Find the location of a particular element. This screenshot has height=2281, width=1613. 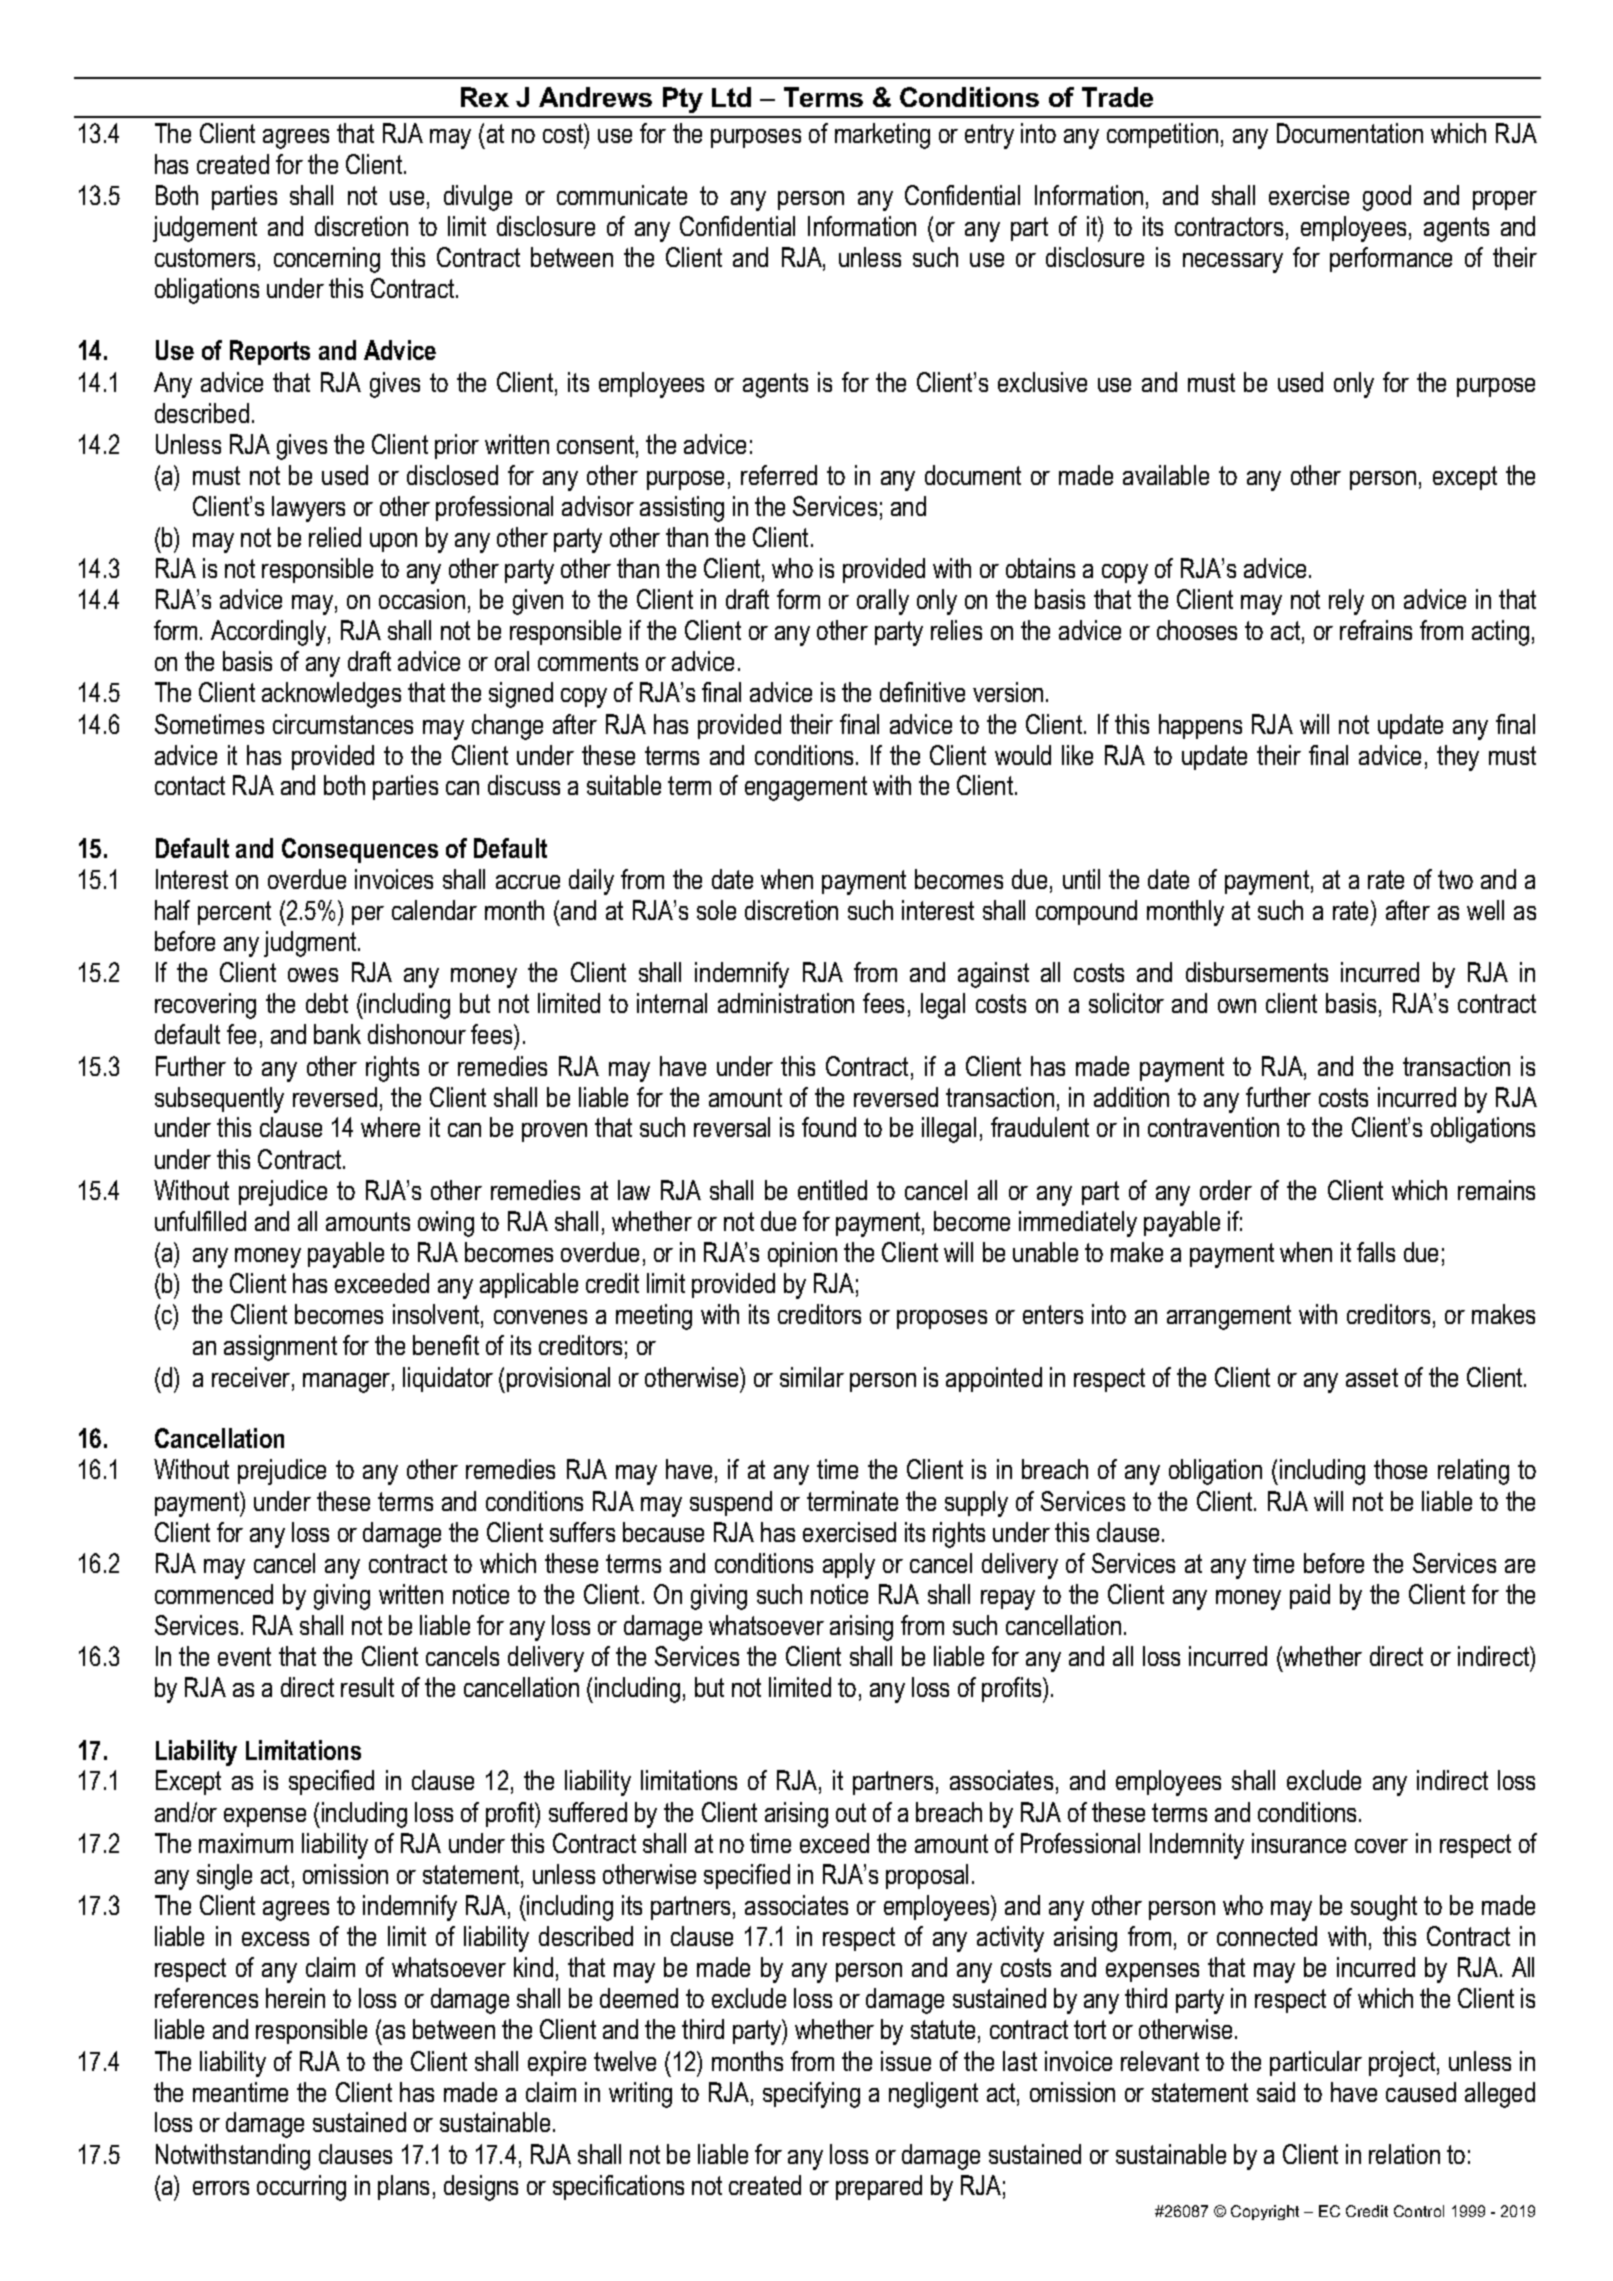

good is located at coordinates (1387, 198).
